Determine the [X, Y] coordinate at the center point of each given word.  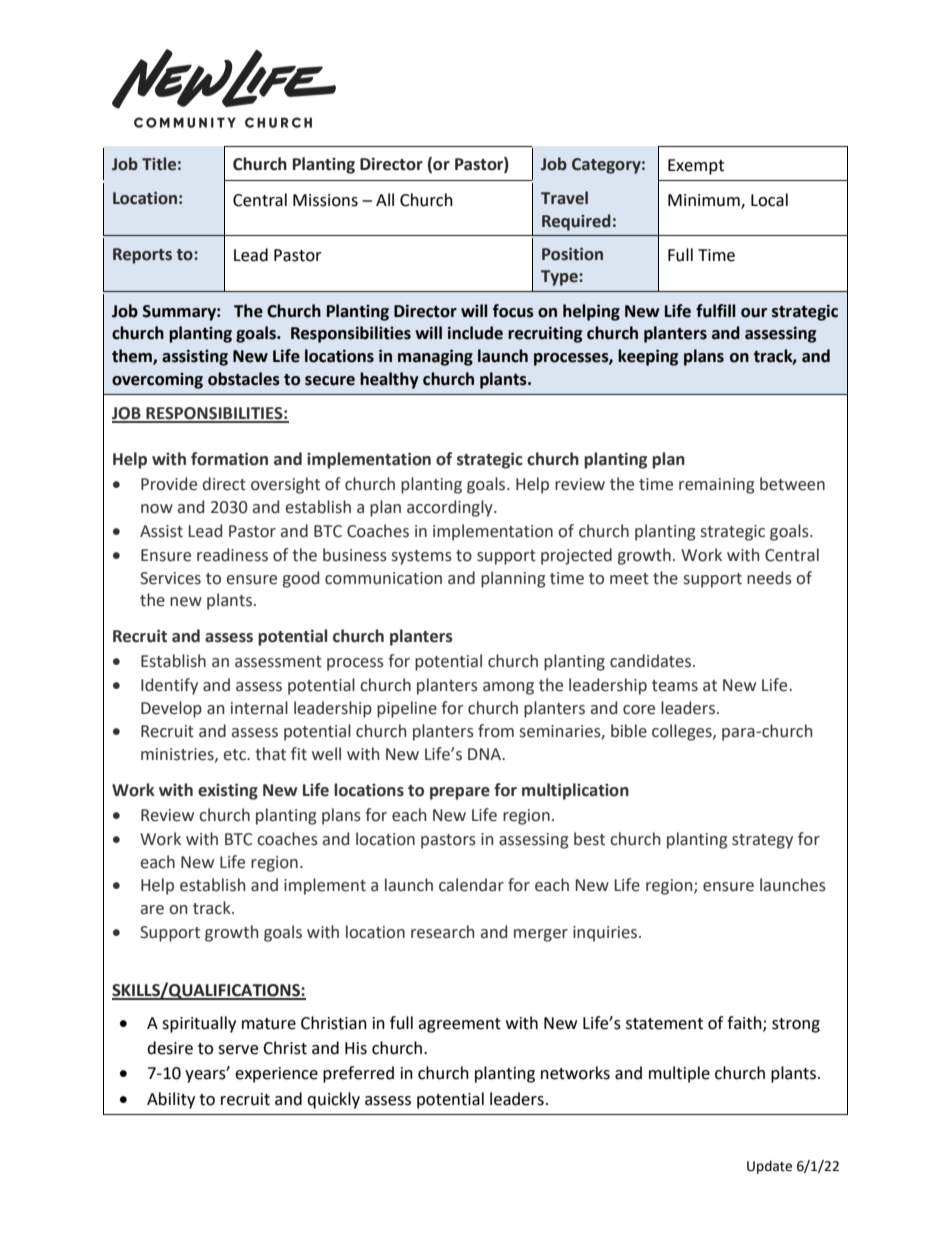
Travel [564, 198]
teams [675, 686]
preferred [358, 1074]
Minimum [705, 201]
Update [769, 1167]
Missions [325, 200]
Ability [171, 1100]
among [508, 688]
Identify [169, 686]
